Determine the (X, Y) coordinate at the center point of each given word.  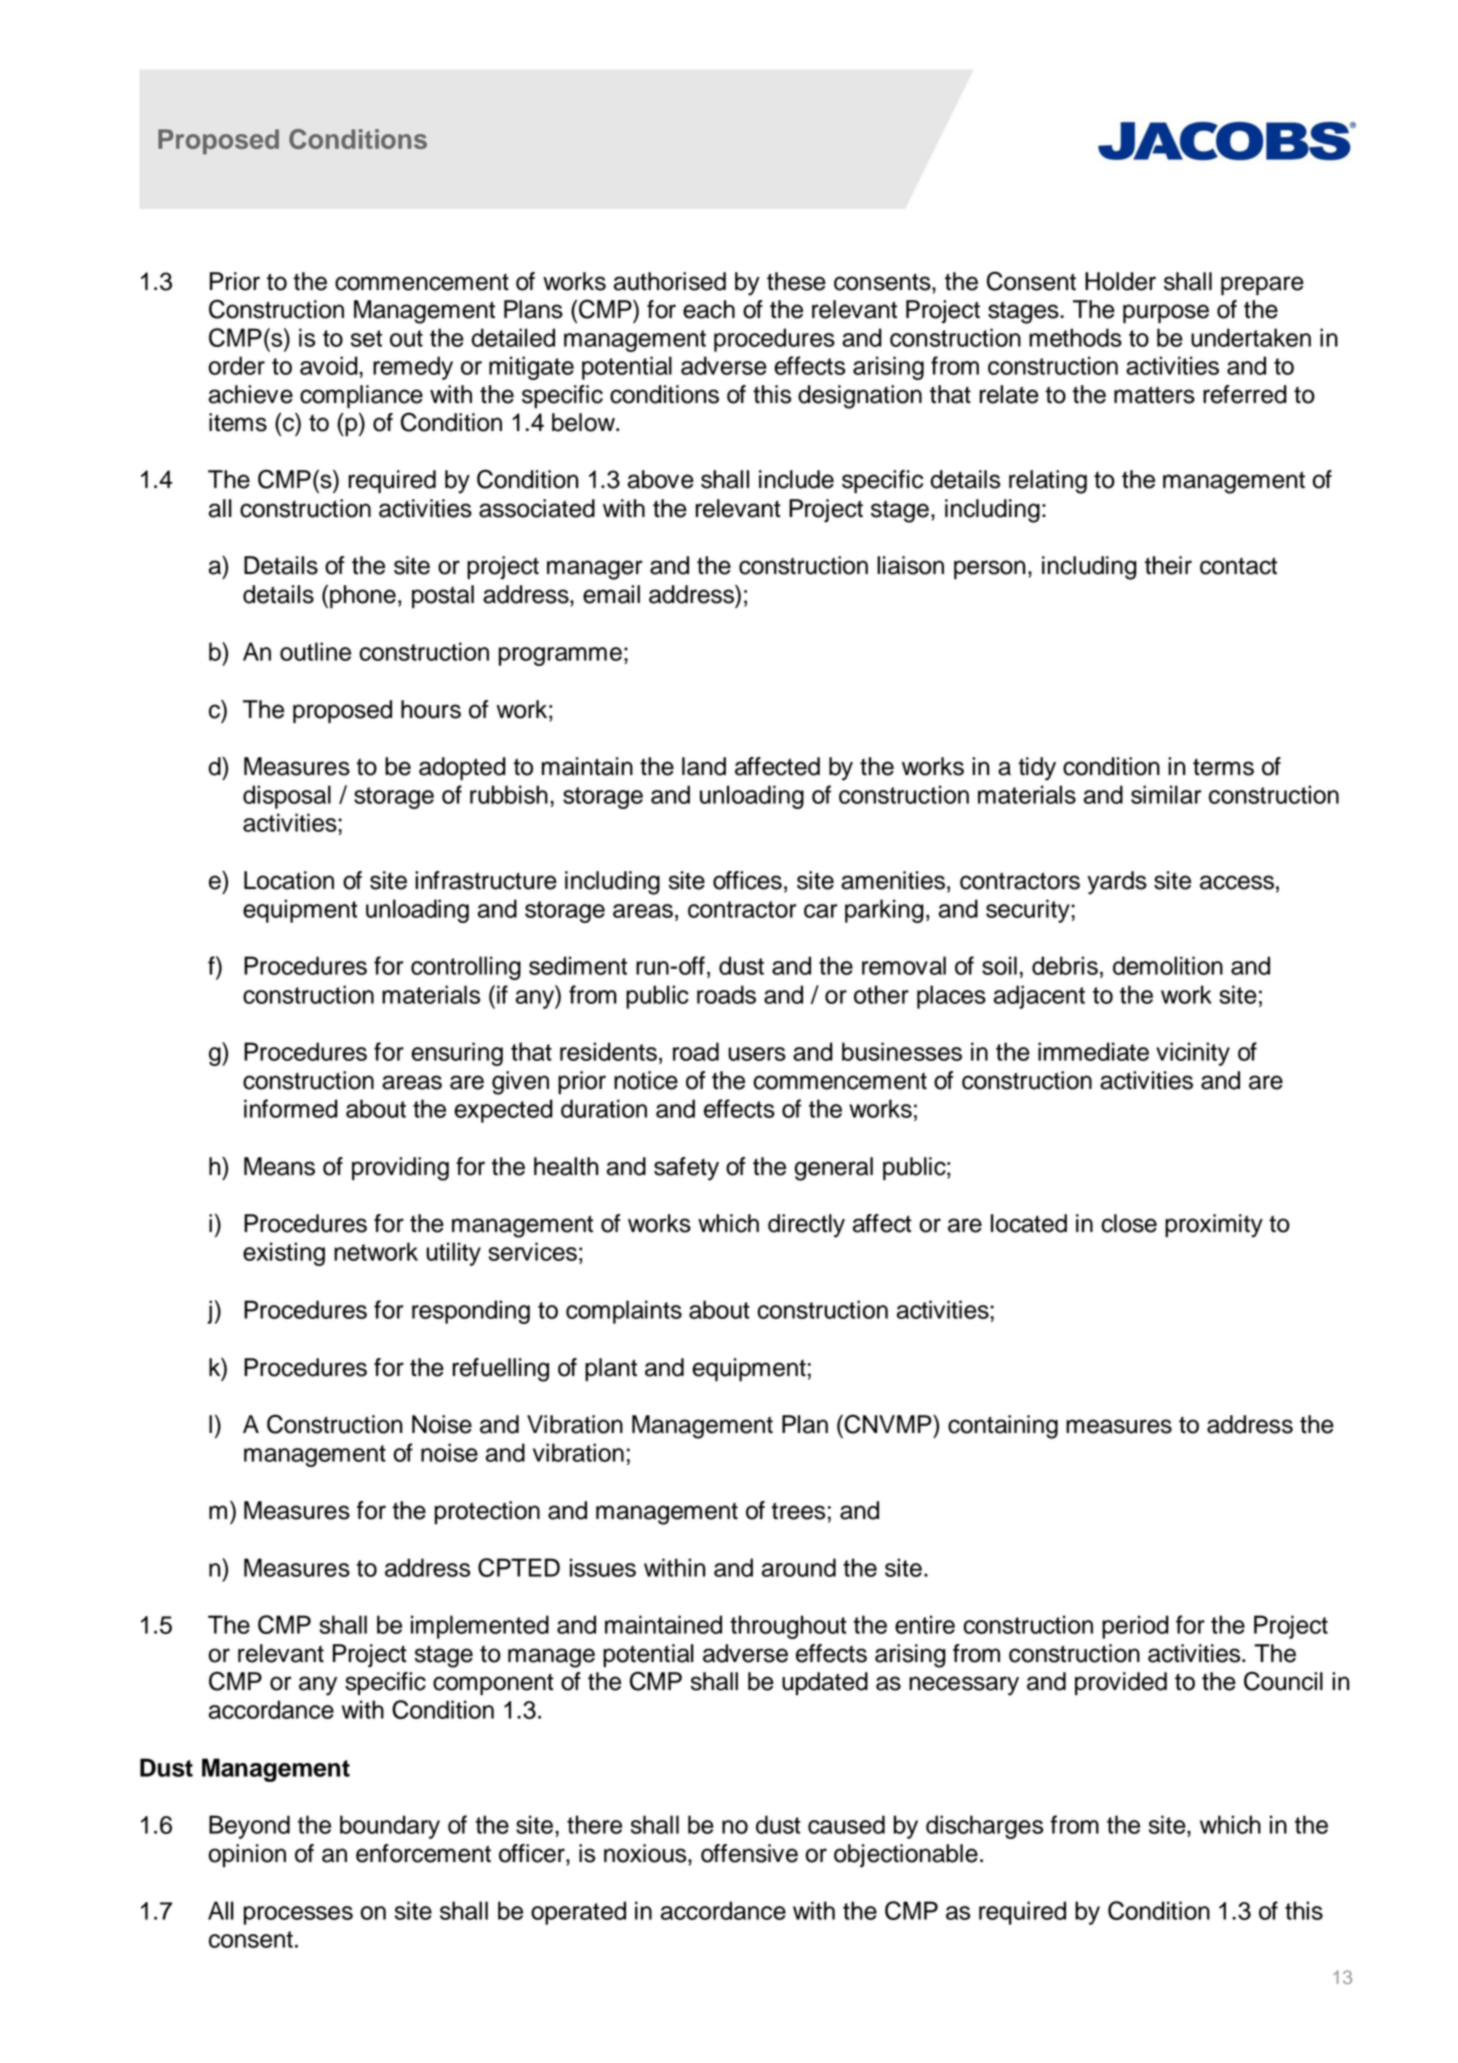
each (709, 309)
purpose (1166, 313)
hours (431, 709)
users (757, 1054)
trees (798, 1511)
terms (1223, 767)
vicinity (1193, 1054)
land (704, 766)
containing (1003, 1427)
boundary (390, 1827)
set (366, 338)
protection (487, 1512)
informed (291, 1108)
